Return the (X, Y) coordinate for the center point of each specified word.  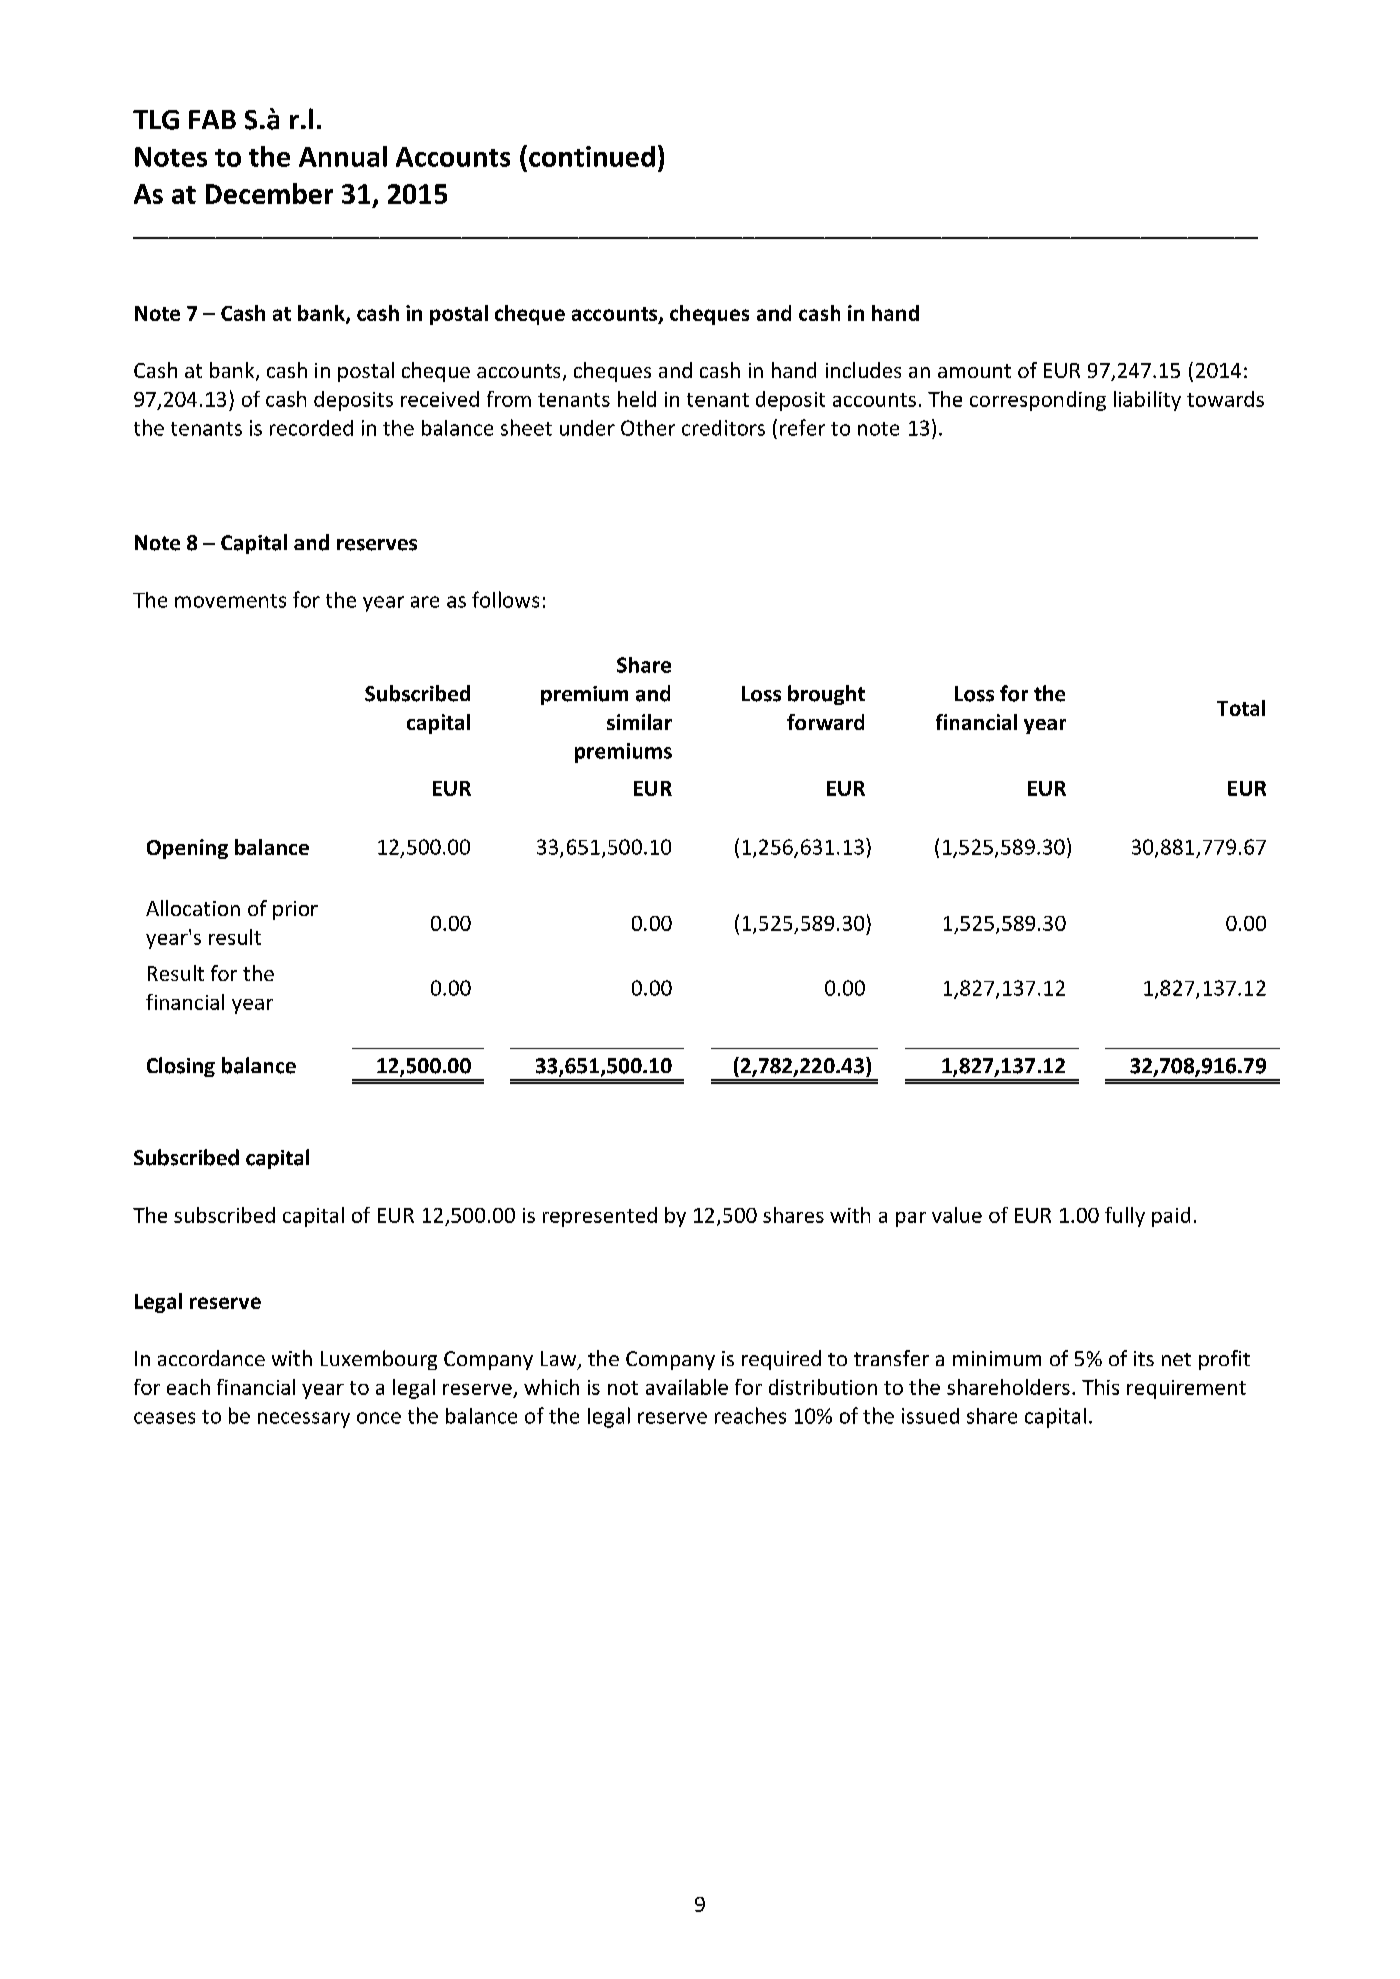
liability (1147, 401)
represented (600, 1217)
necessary (304, 1420)
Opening (187, 849)
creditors (723, 428)
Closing (181, 1067)
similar (639, 722)
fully (1125, 1217)
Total (1241, 708)
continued (592, 156)
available (687, 1387)
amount (974, 371)
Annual (343, 156)
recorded (311, 428)
